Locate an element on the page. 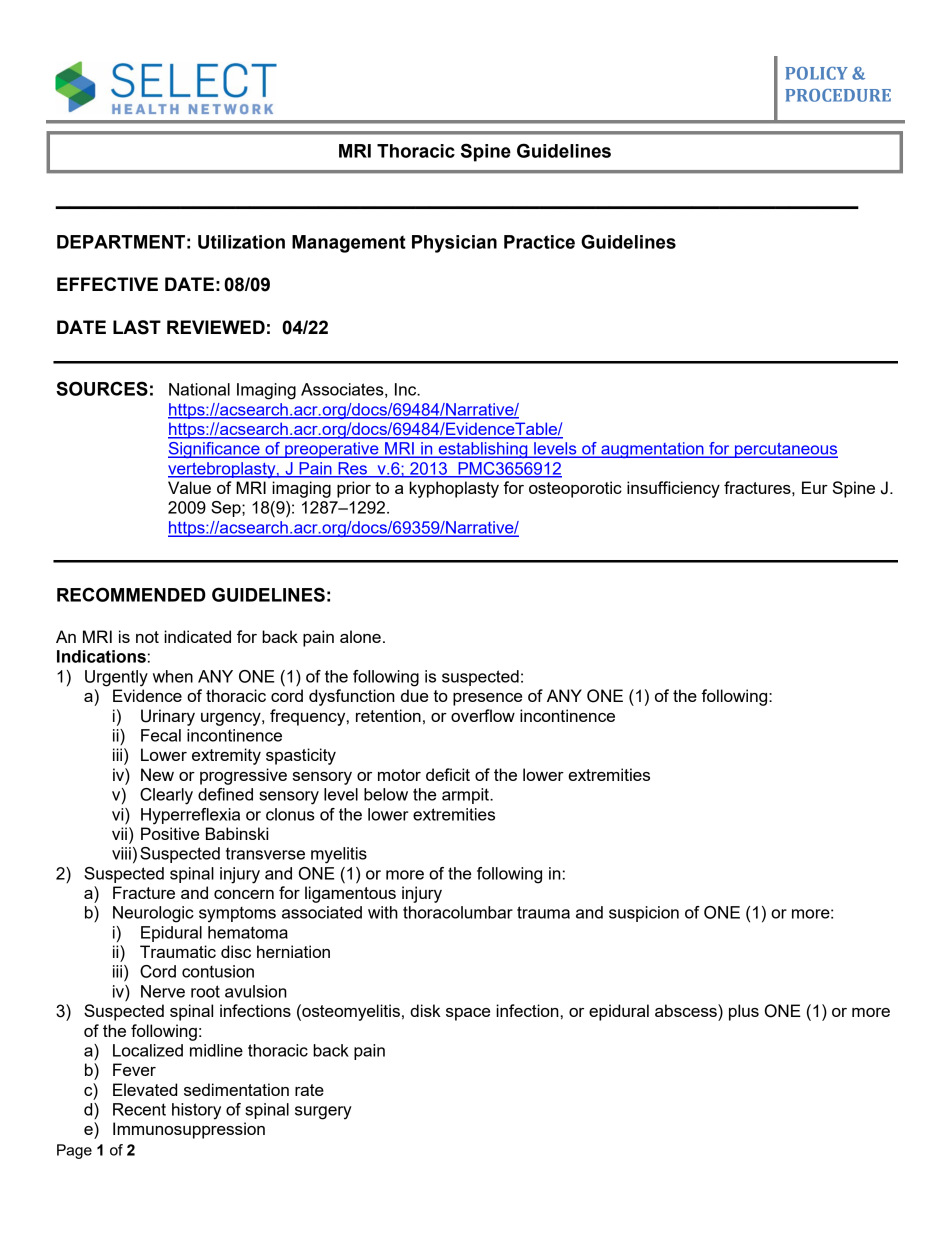 The image size is (952, 1233). POLICY is located at coordinates (816, 73).
